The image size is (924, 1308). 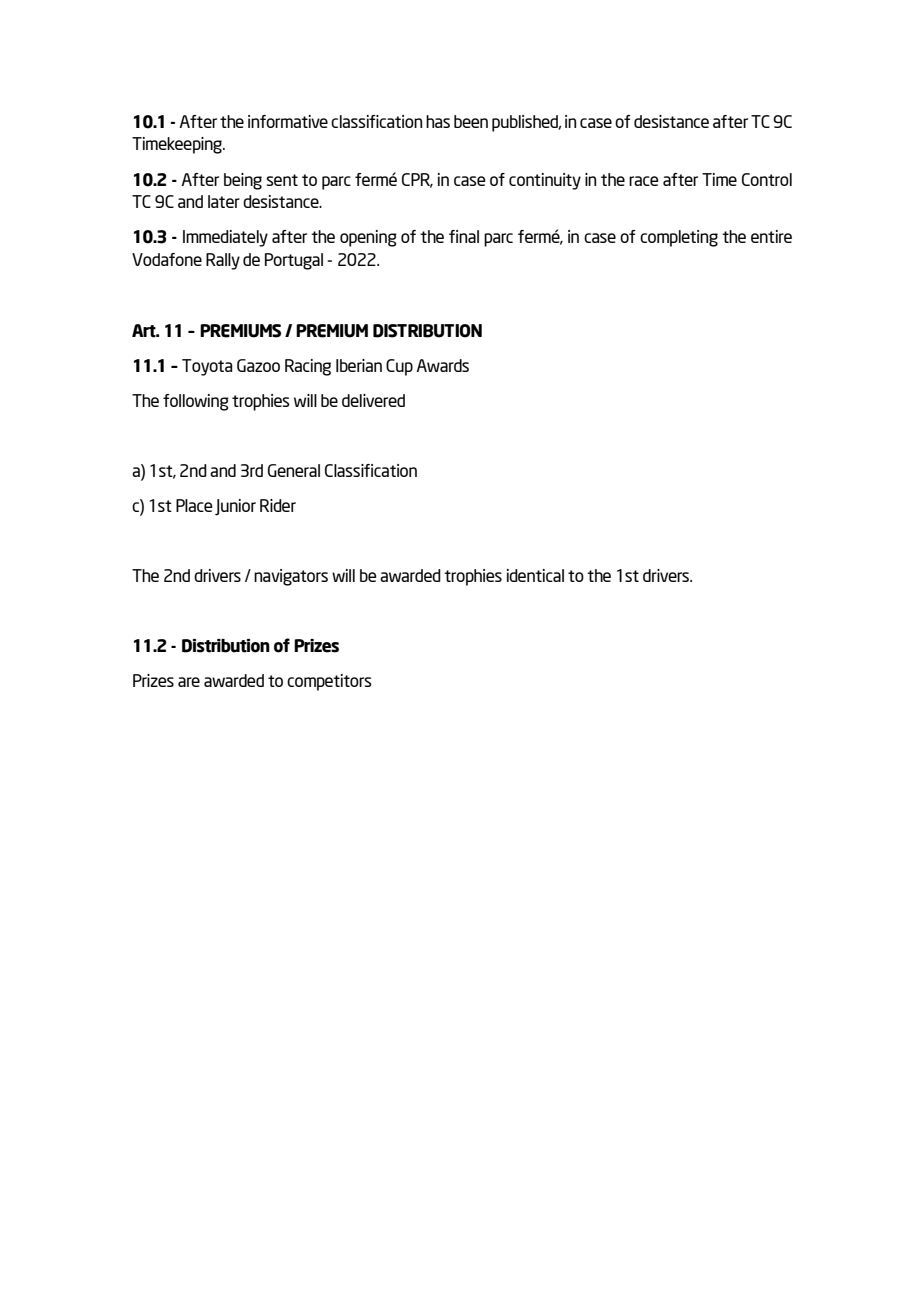 I want to click on informative, so click(x=288, y=121).
